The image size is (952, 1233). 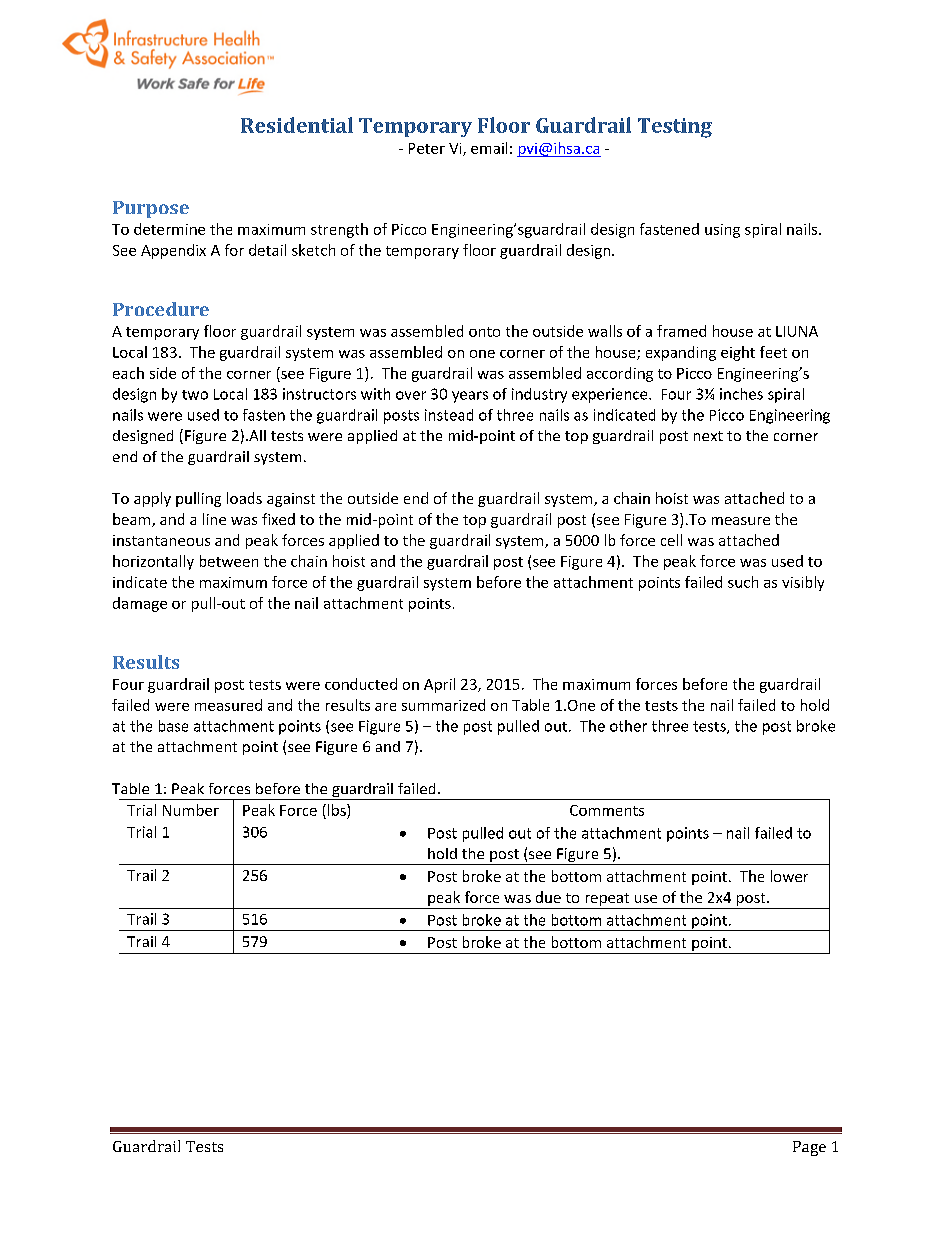 What do you see at coordinates (789, 876) in the screenshot?
I see `lower` at bounding box center [789, 876].
